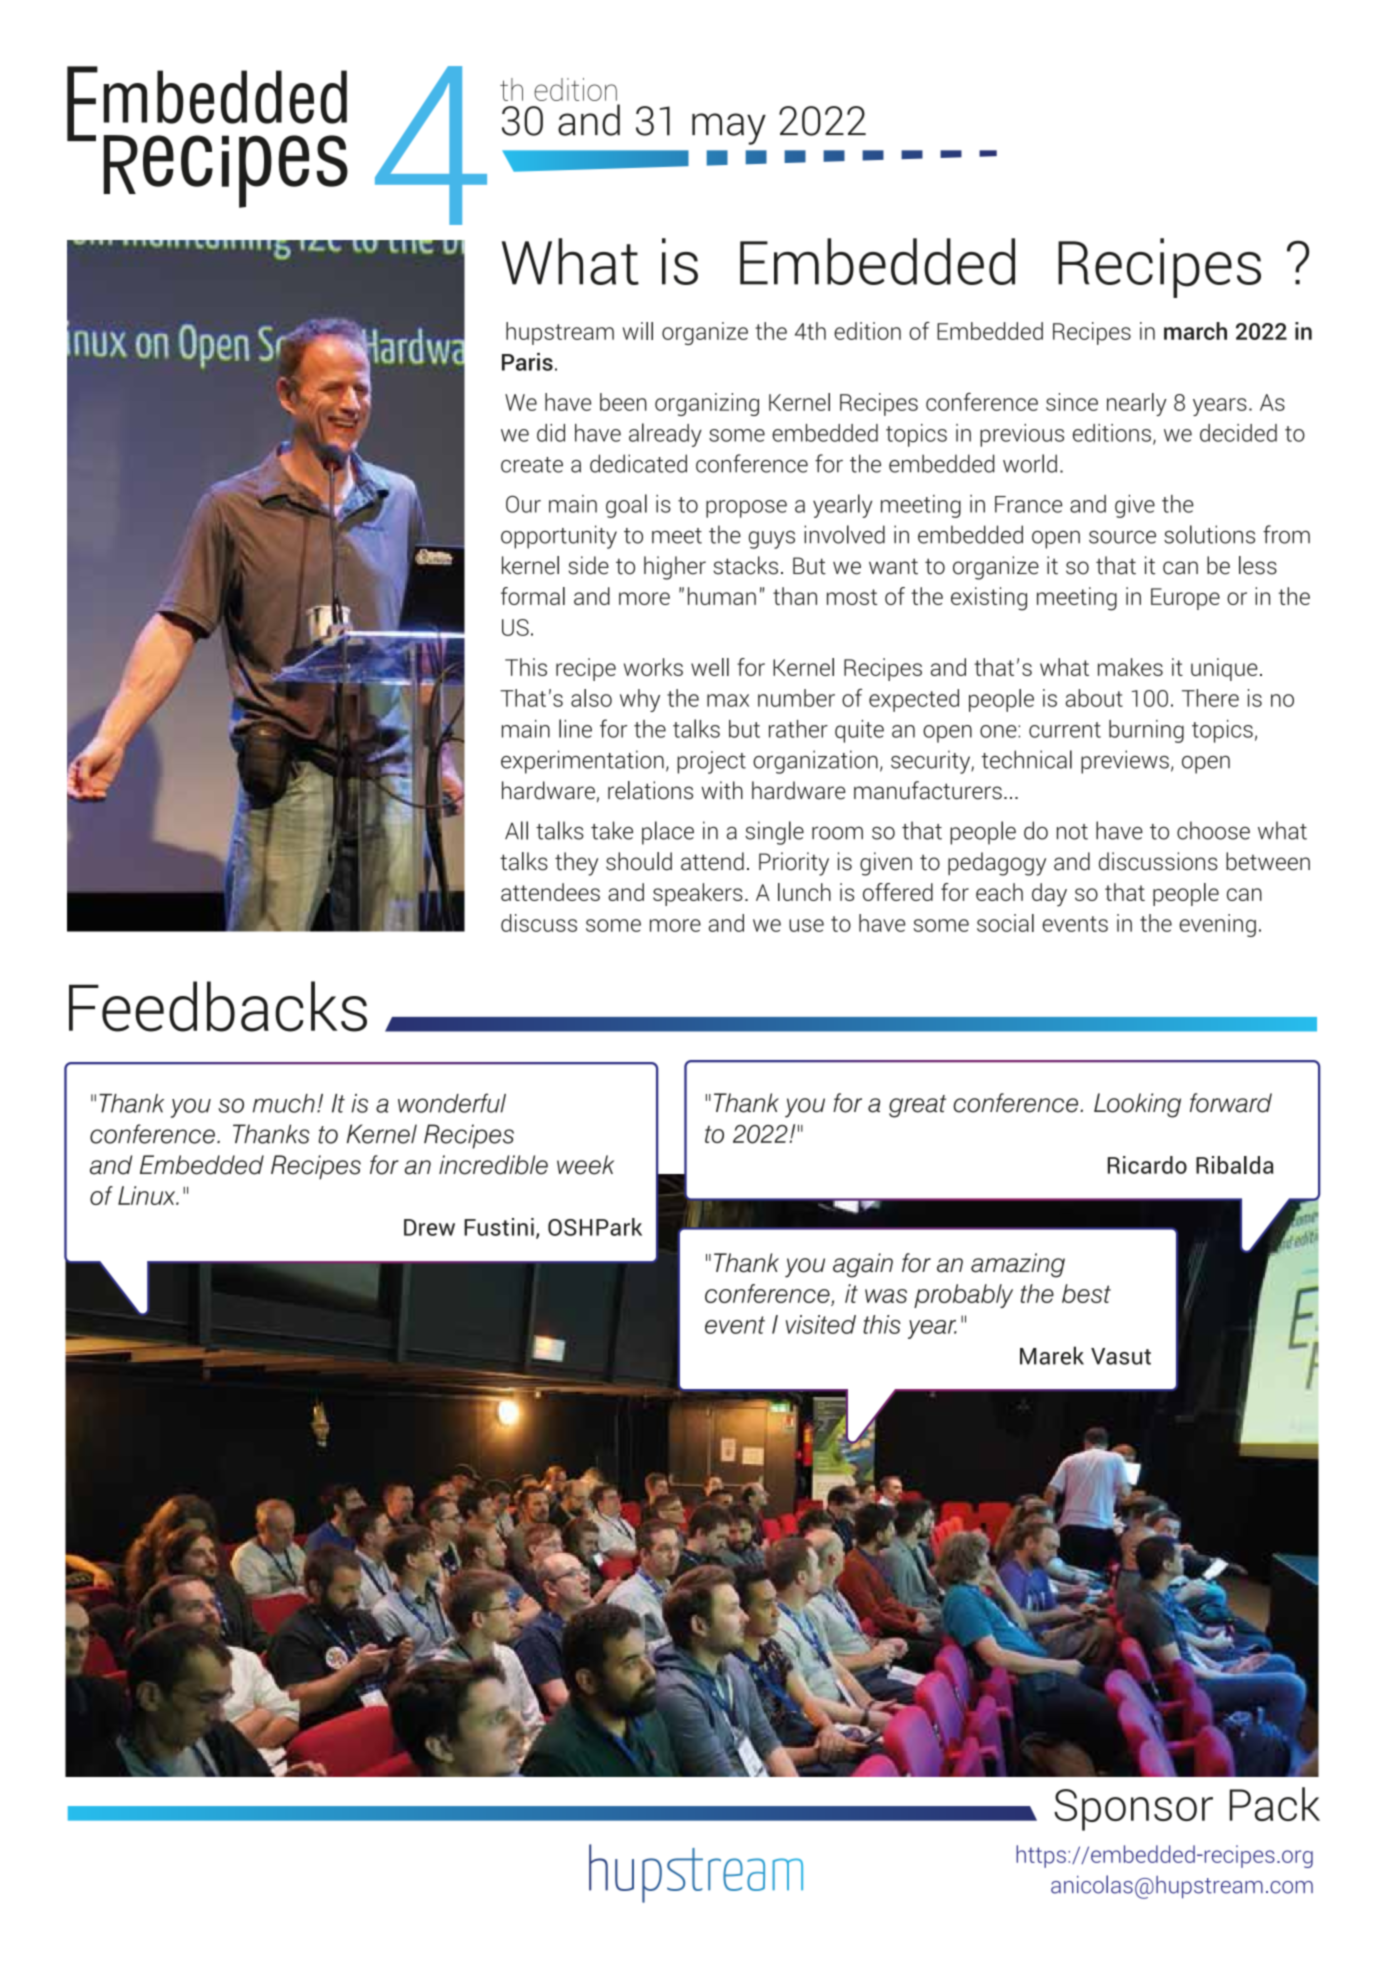 The width and height of the page is (1389, 1965). I want to click on may, so click(729, 129).
